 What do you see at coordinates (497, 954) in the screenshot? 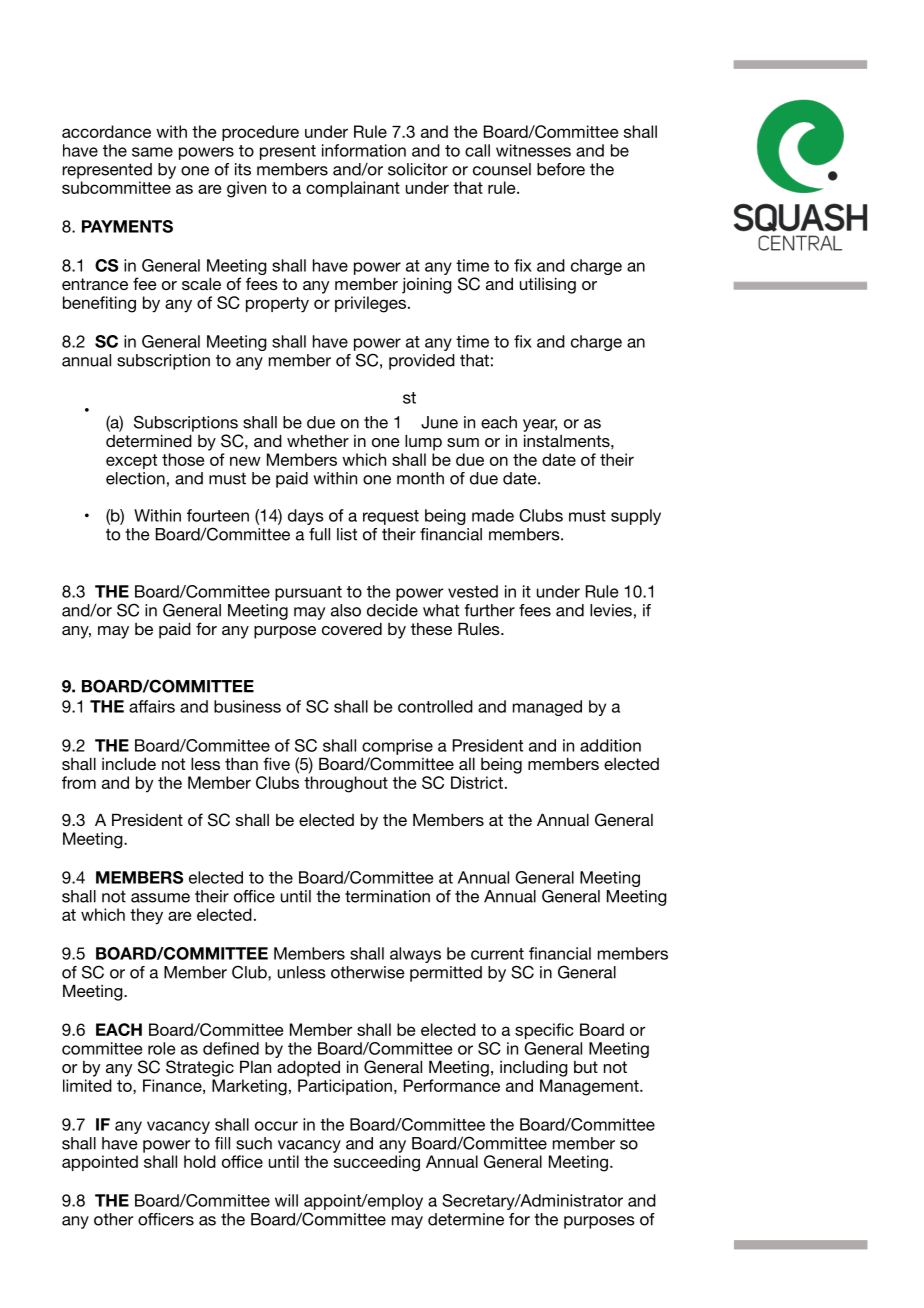
I see `current` at bounding box center [497, 954].
